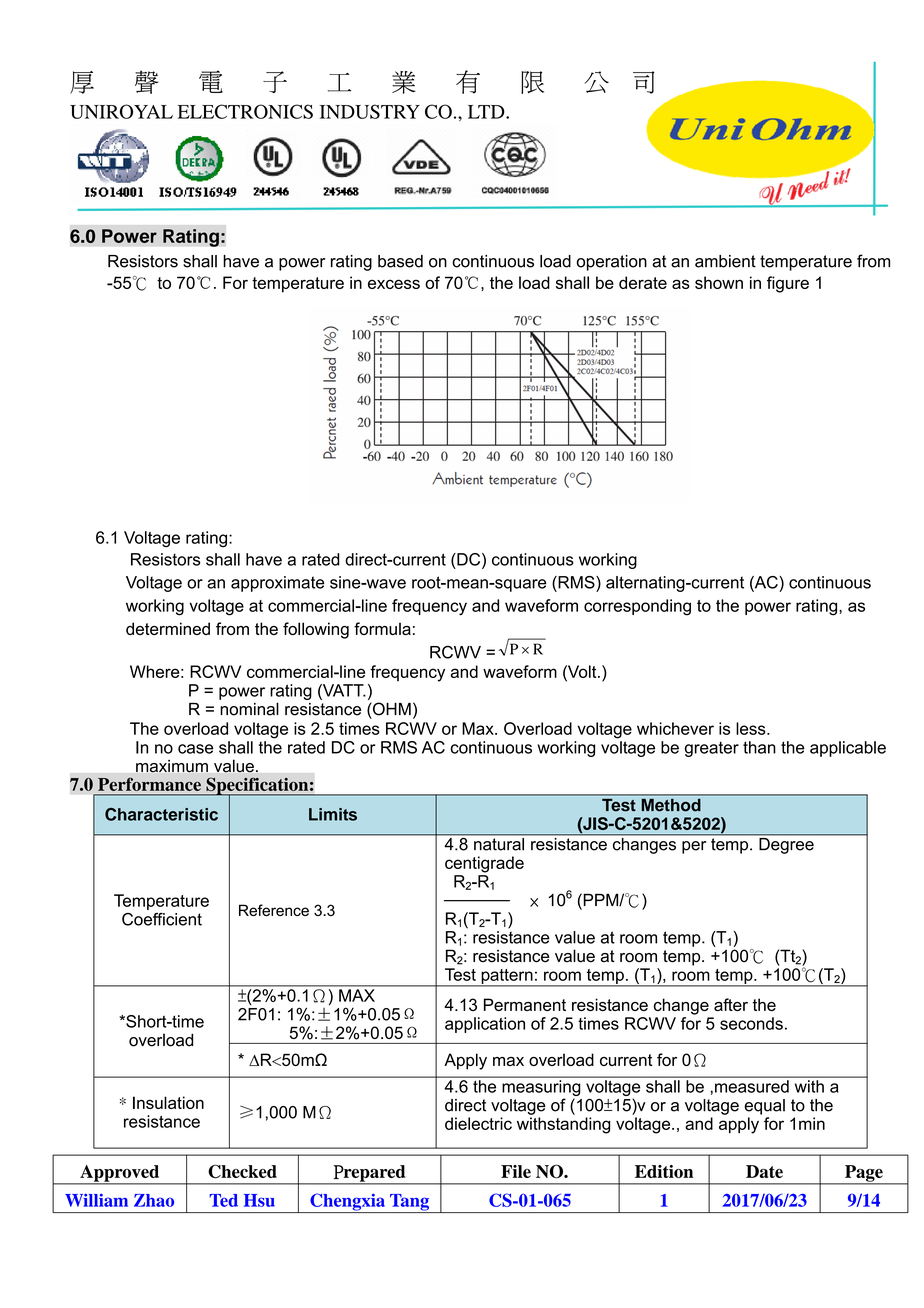 The width and height of the page is (924, 1308). I want to click on INDUSTRY, so click(370, 111).
